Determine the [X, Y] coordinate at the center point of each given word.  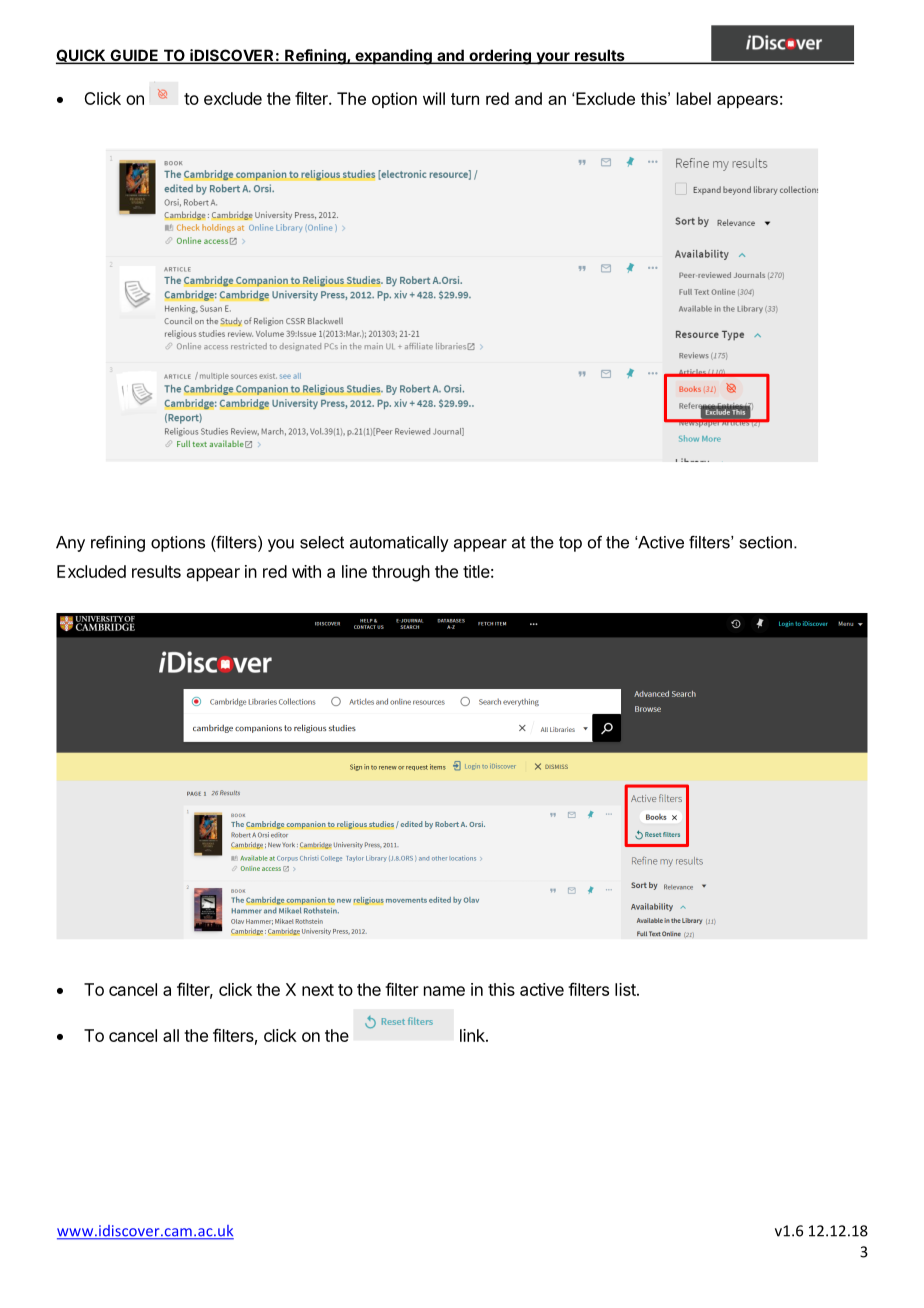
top [570, 544]
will [434, 98]
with [306, 571]
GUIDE [134, 56]
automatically [399, 544]
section [766, 542]
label [694, 98]
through [401, 573]
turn [465, 99]
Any [70, 544]
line [354, 571]
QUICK [82, 56]
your [553, 58]
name [444, 991]
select [322, 542]
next [318, 990]
